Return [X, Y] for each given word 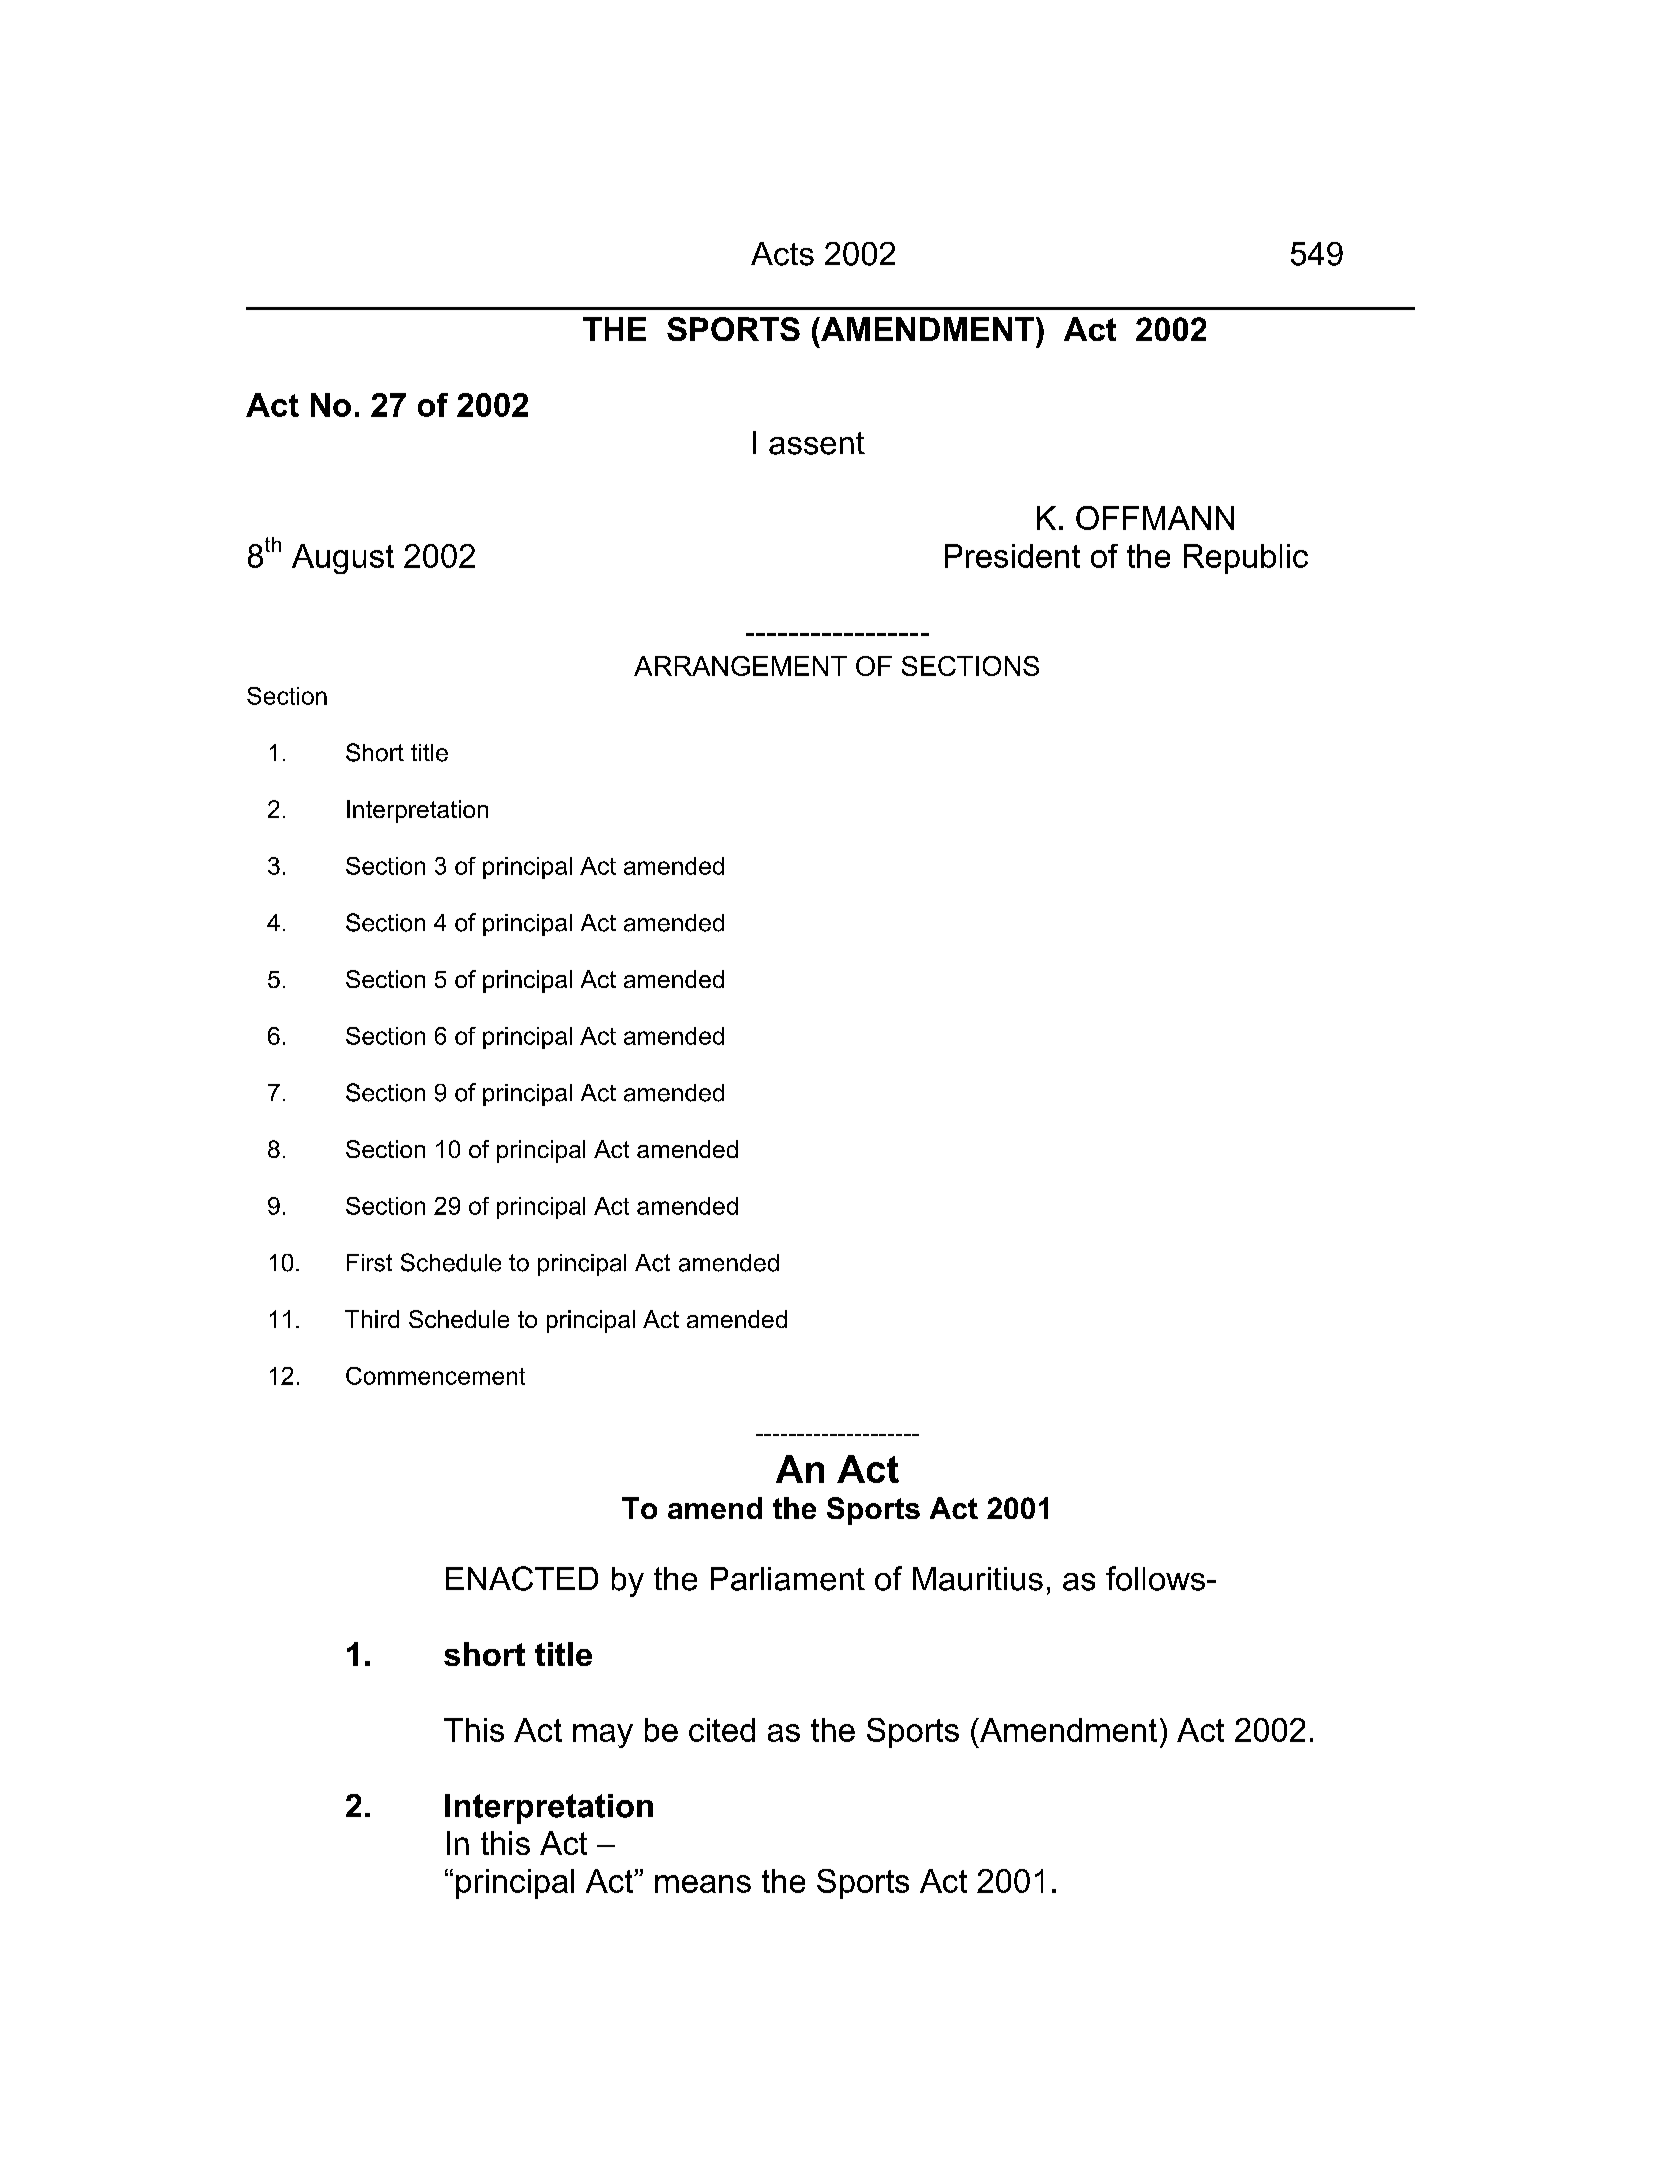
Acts [782, 254]
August [343, 559]
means [703, 1884]
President [1012, 556]
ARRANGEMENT [740, 666]
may [603, 1736]
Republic [1246, 559]
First [369, 1263]
